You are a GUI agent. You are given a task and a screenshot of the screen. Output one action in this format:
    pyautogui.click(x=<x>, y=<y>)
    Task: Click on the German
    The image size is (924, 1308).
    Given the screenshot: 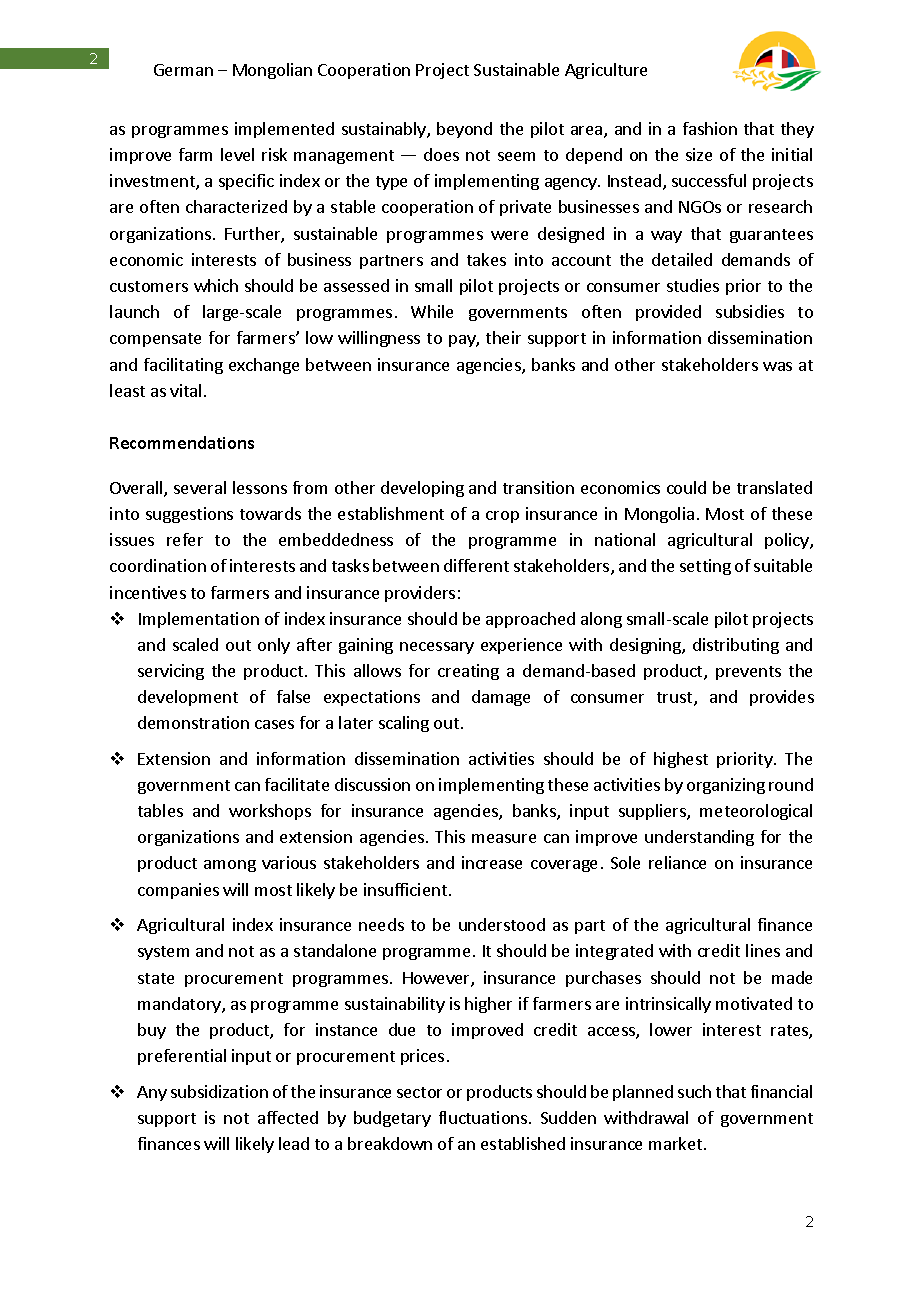 What is the action you would take?
    pyautogui.click(x=183, y=70)
